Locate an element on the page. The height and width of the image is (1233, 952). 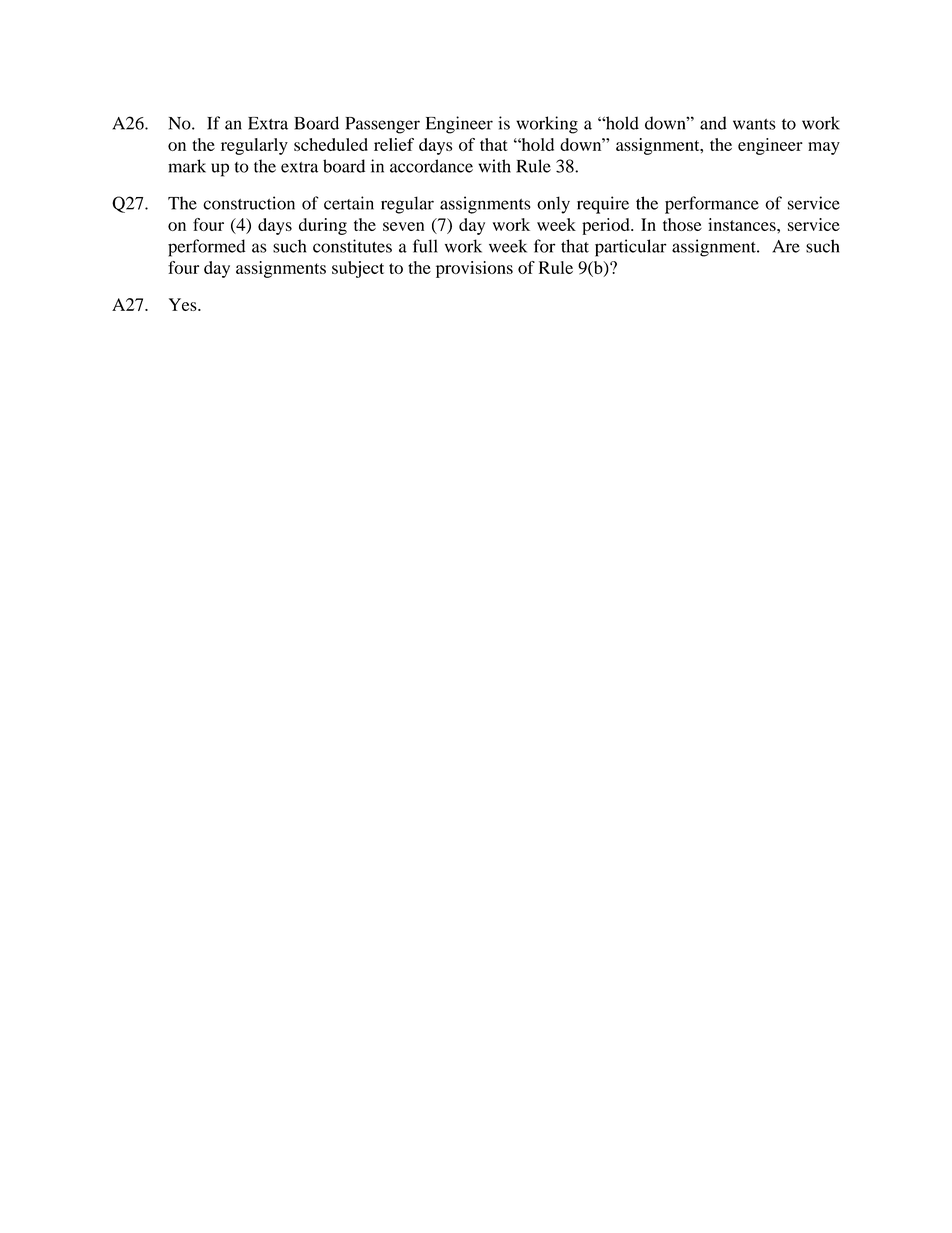
Passenger is located at coordinates (382, 125).
